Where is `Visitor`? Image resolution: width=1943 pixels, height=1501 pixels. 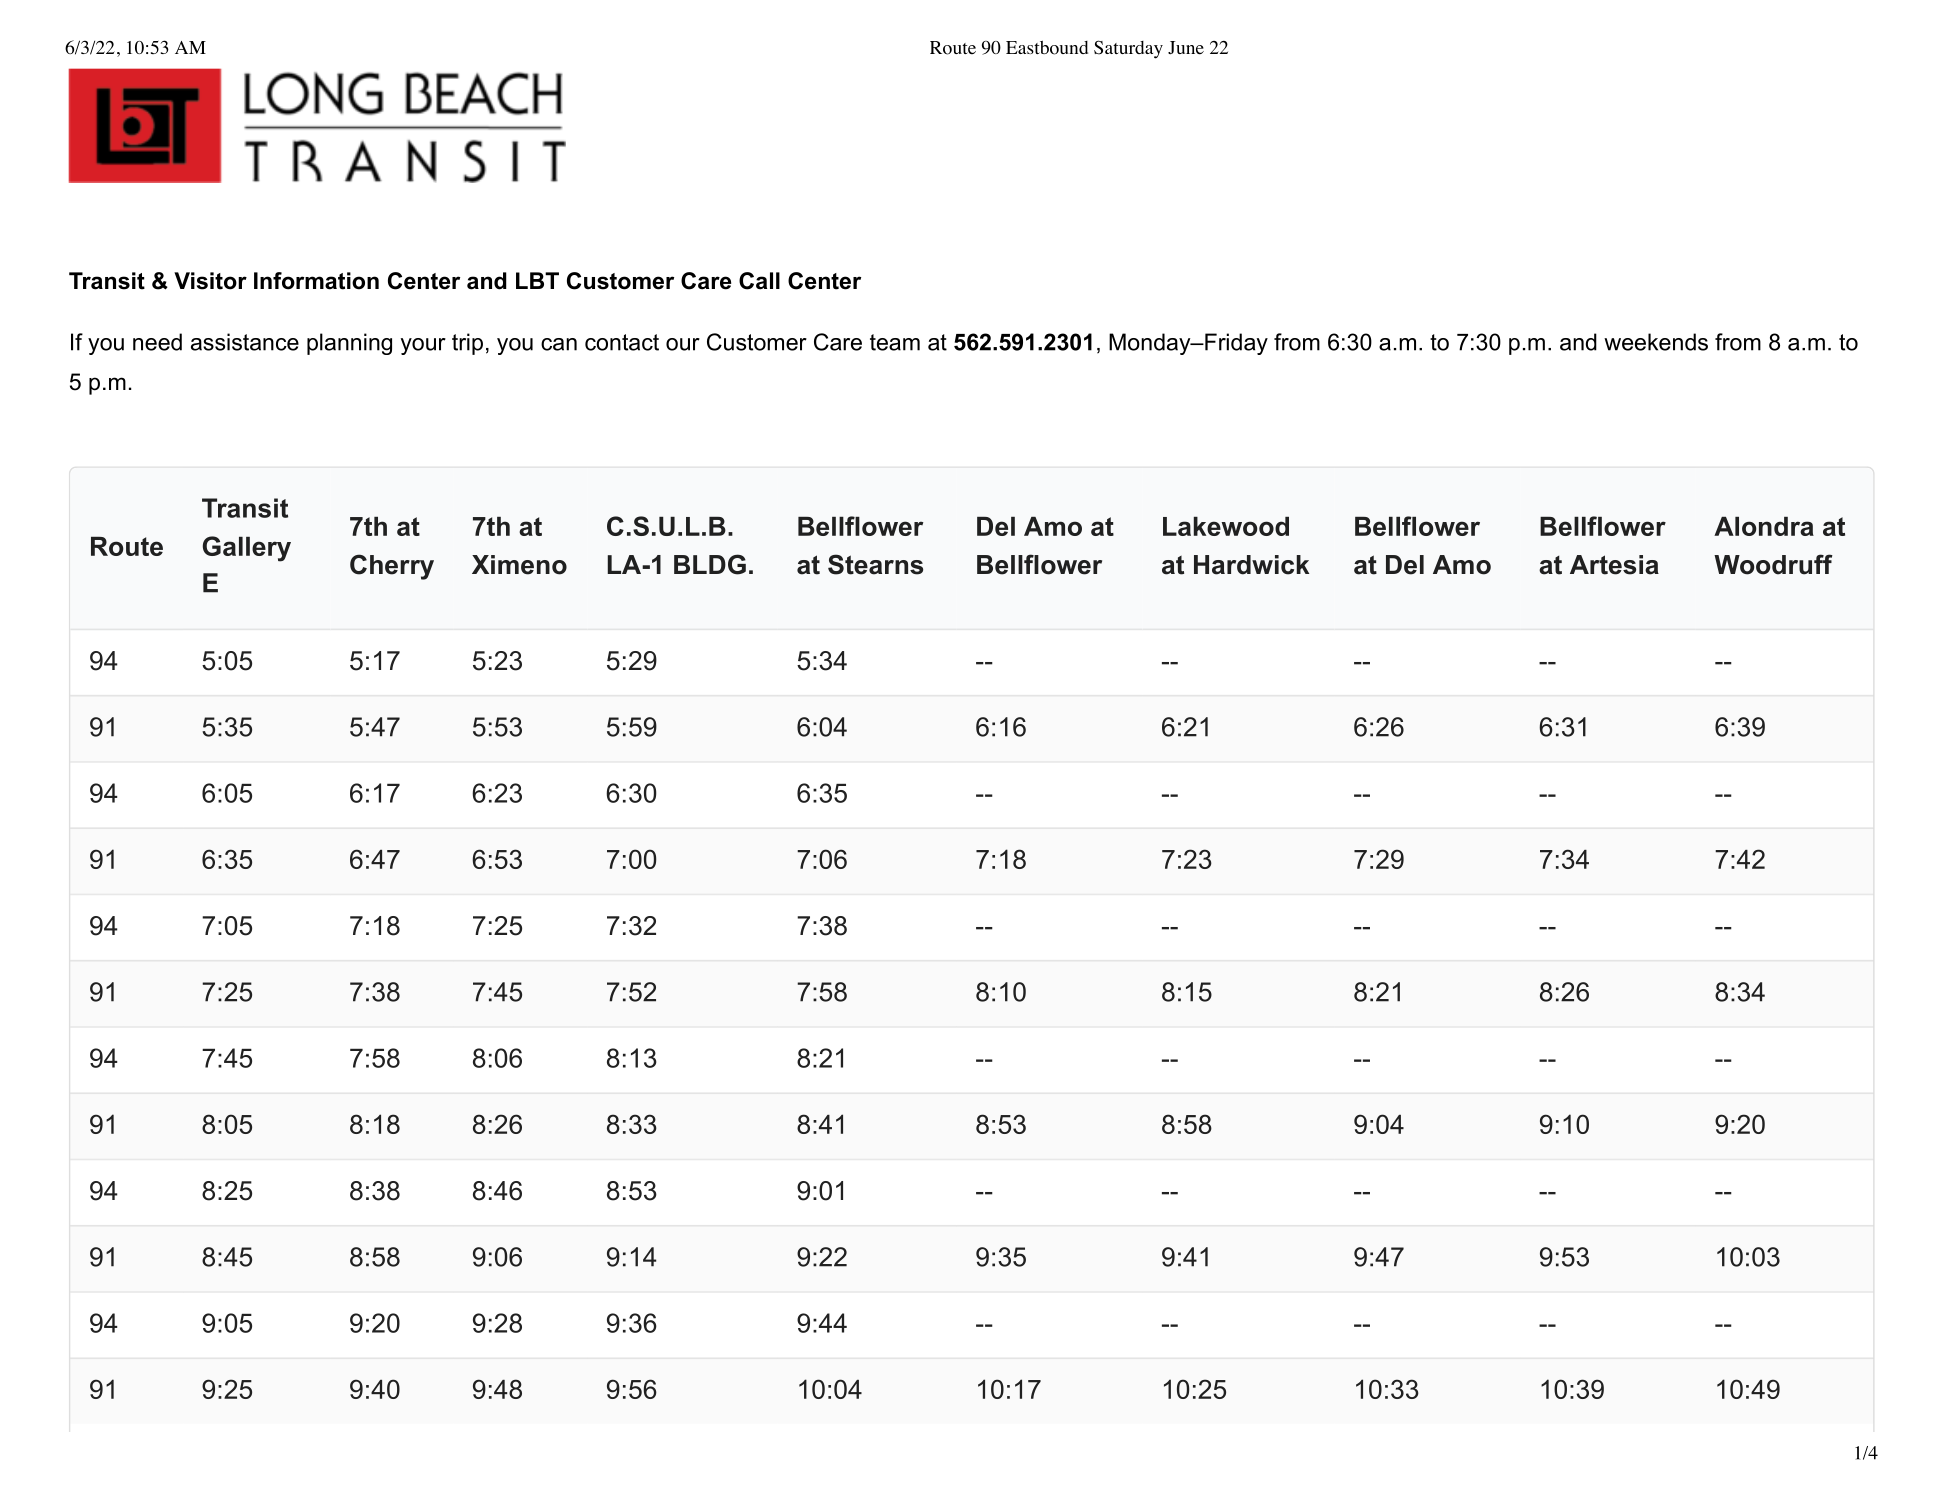 Visitor is located at coordinates (210, 281).
